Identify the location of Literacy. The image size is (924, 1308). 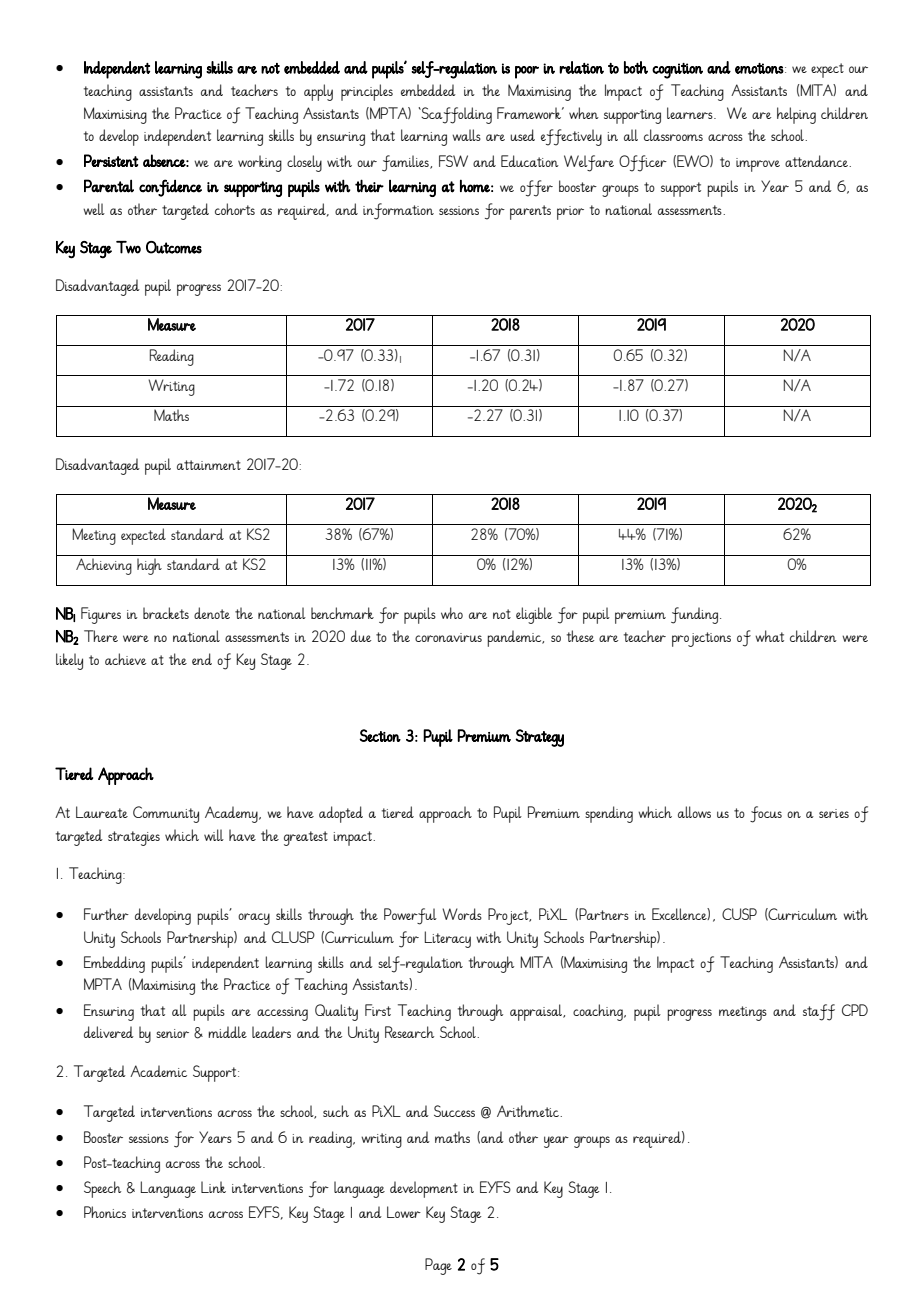
(447, 939).
